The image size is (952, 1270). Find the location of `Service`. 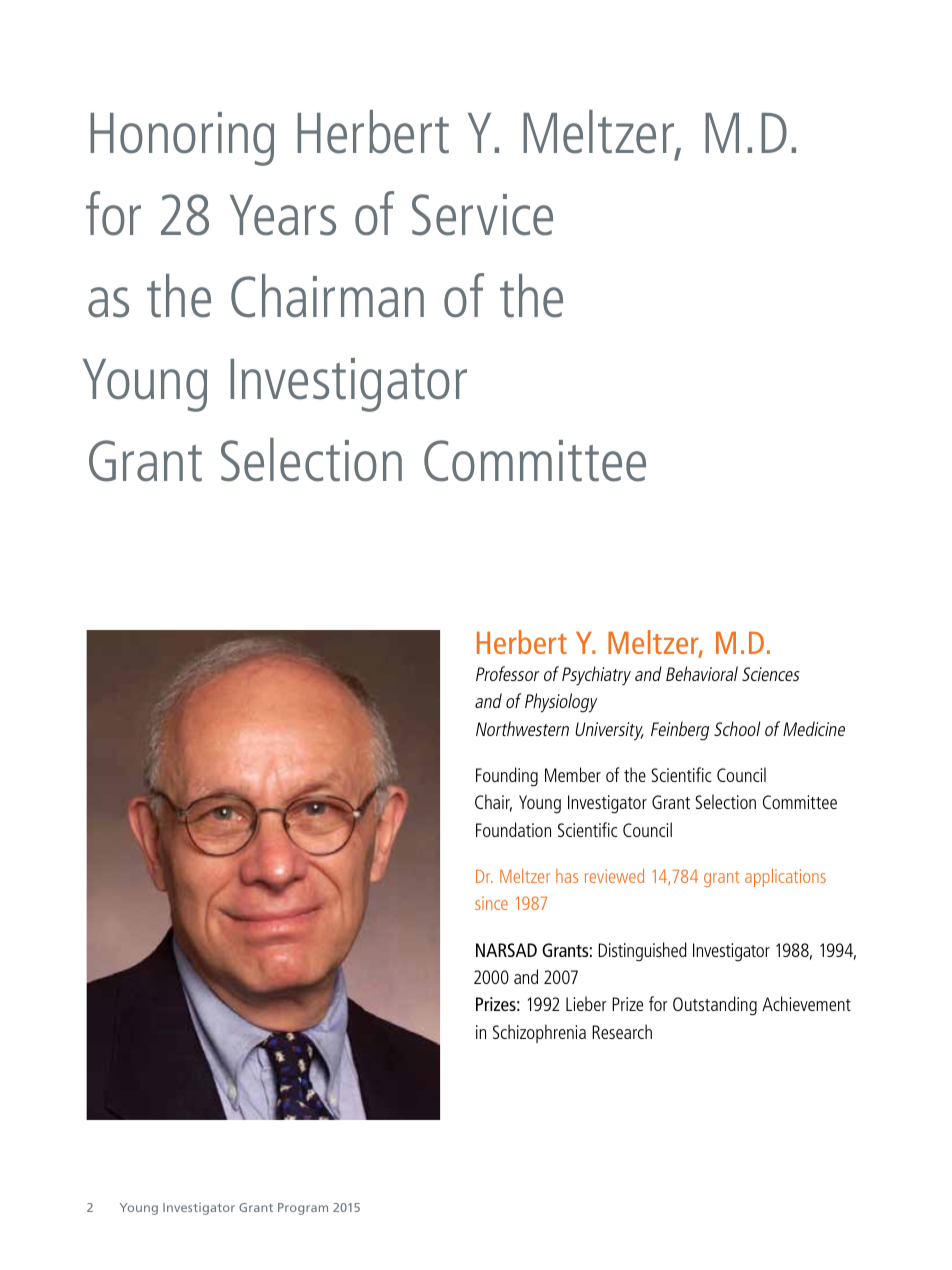

Service is located at coordinates (482, 215).
